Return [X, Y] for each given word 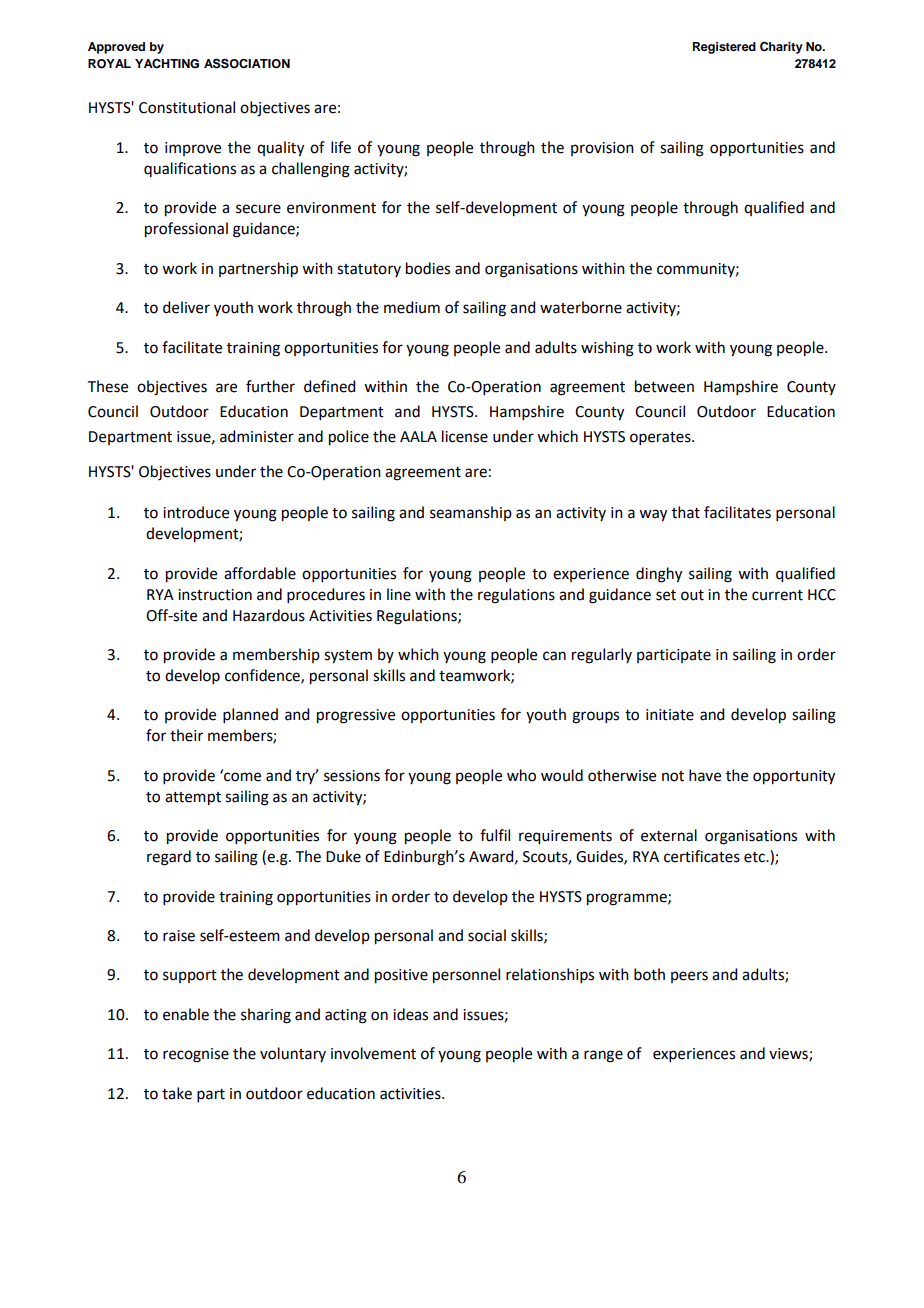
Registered [724, 48]
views [789, 1055]
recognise [196, 1055]
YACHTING [167, 64]
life [341, 147]
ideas [410, 1014]
